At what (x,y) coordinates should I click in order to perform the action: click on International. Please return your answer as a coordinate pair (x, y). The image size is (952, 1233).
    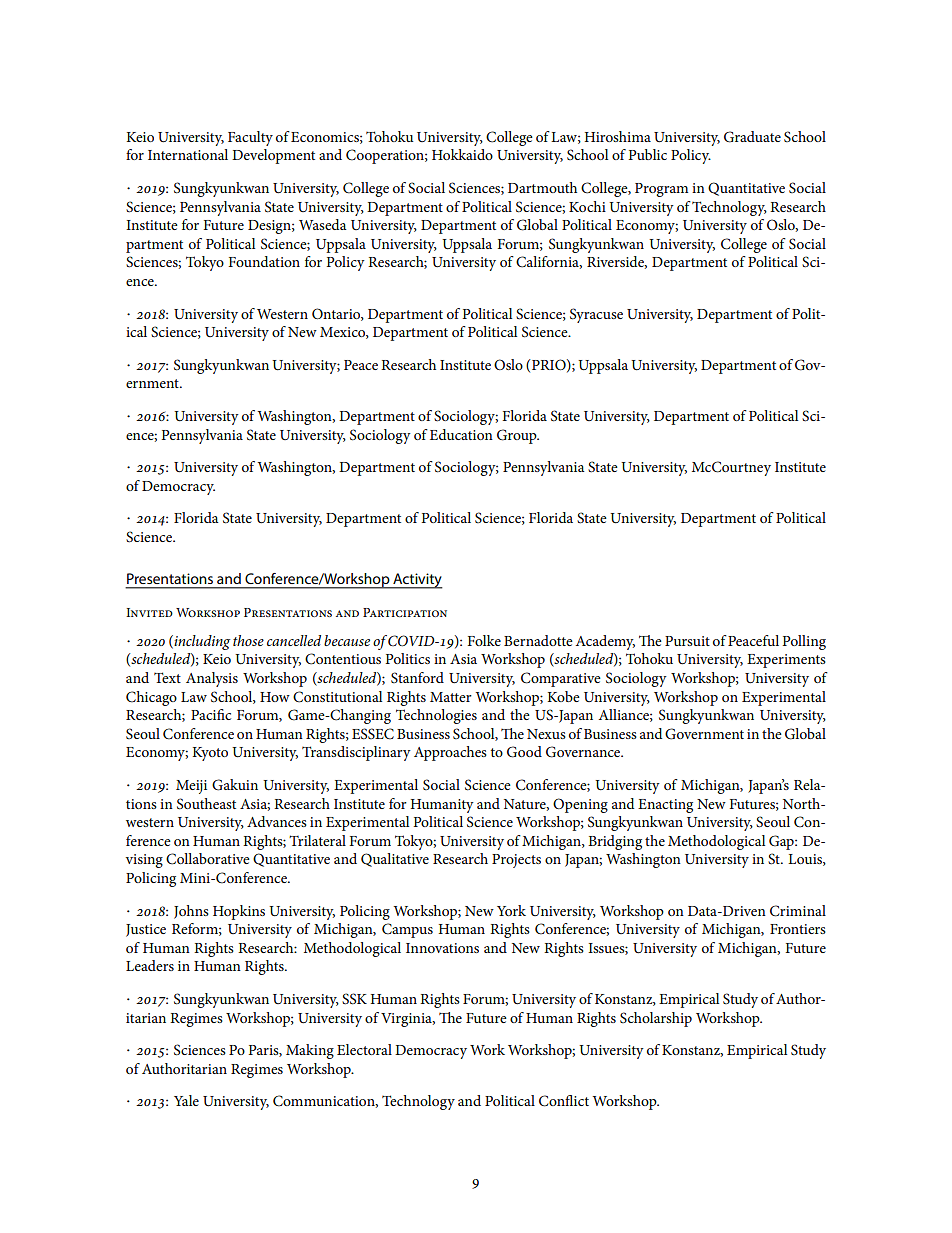
    Looking at the image, I should click on (188, 154).
